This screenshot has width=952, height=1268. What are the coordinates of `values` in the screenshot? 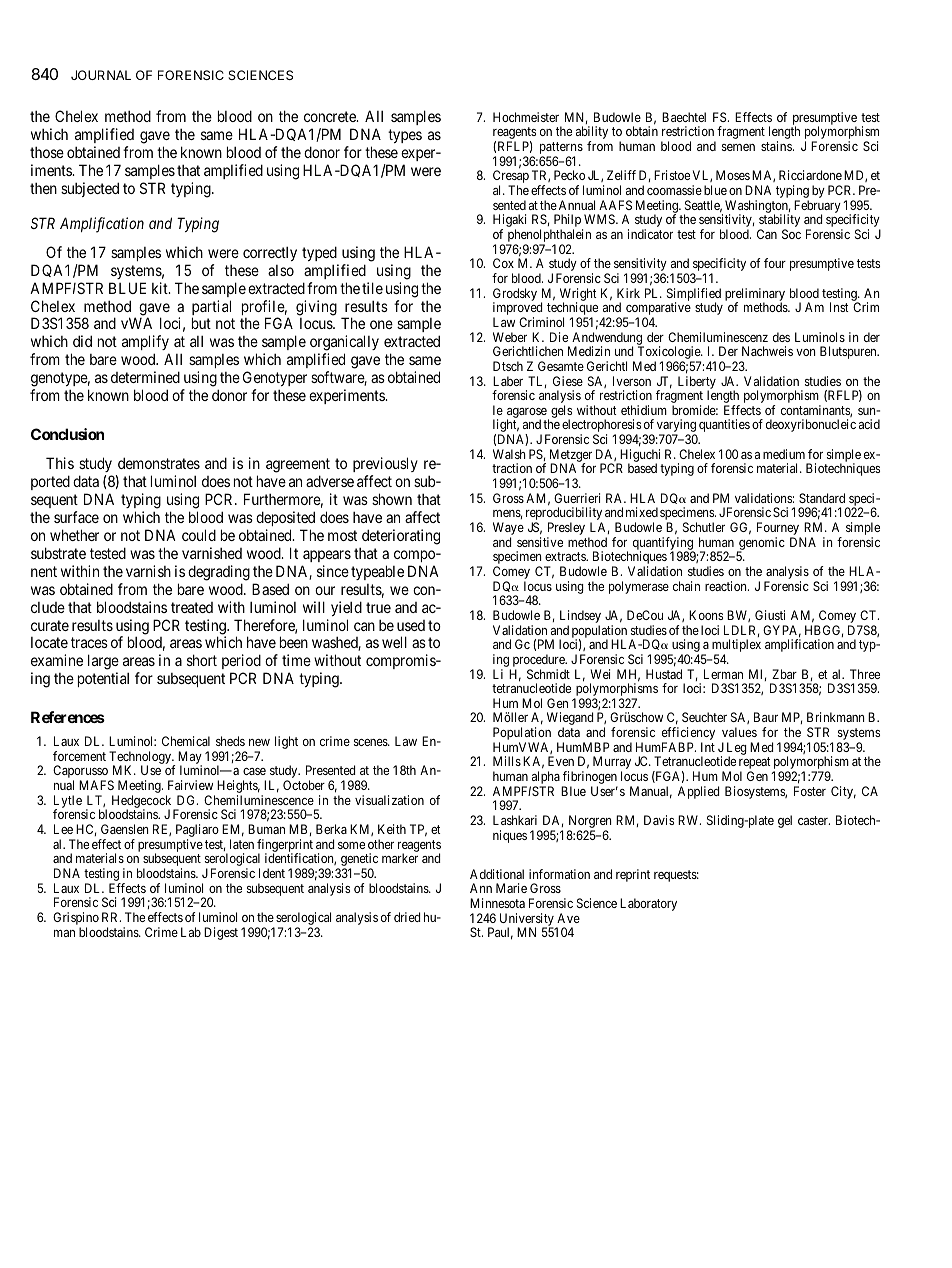 It's located at (739, 732).
